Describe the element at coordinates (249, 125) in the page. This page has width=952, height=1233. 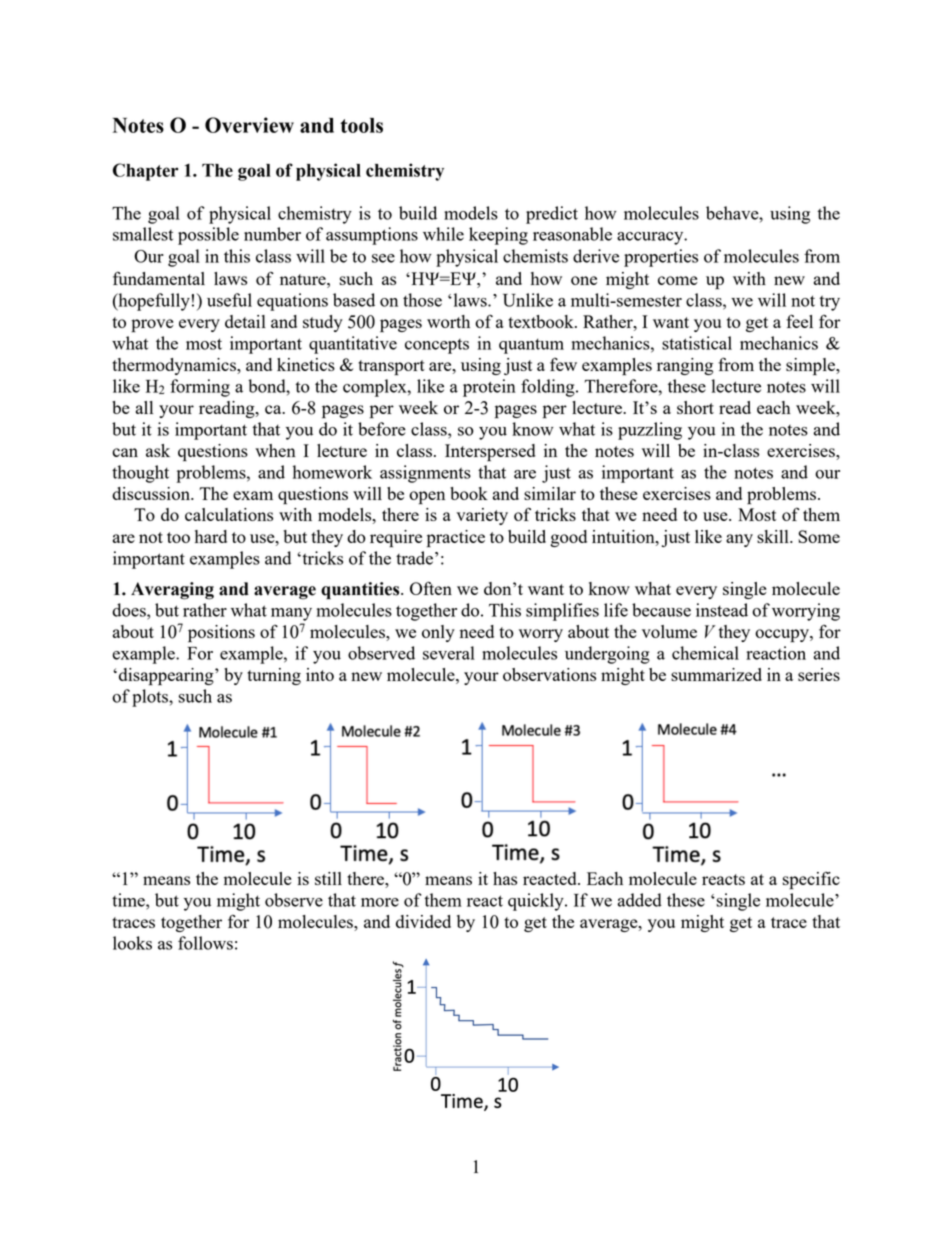
I see `Overview` at that location.
